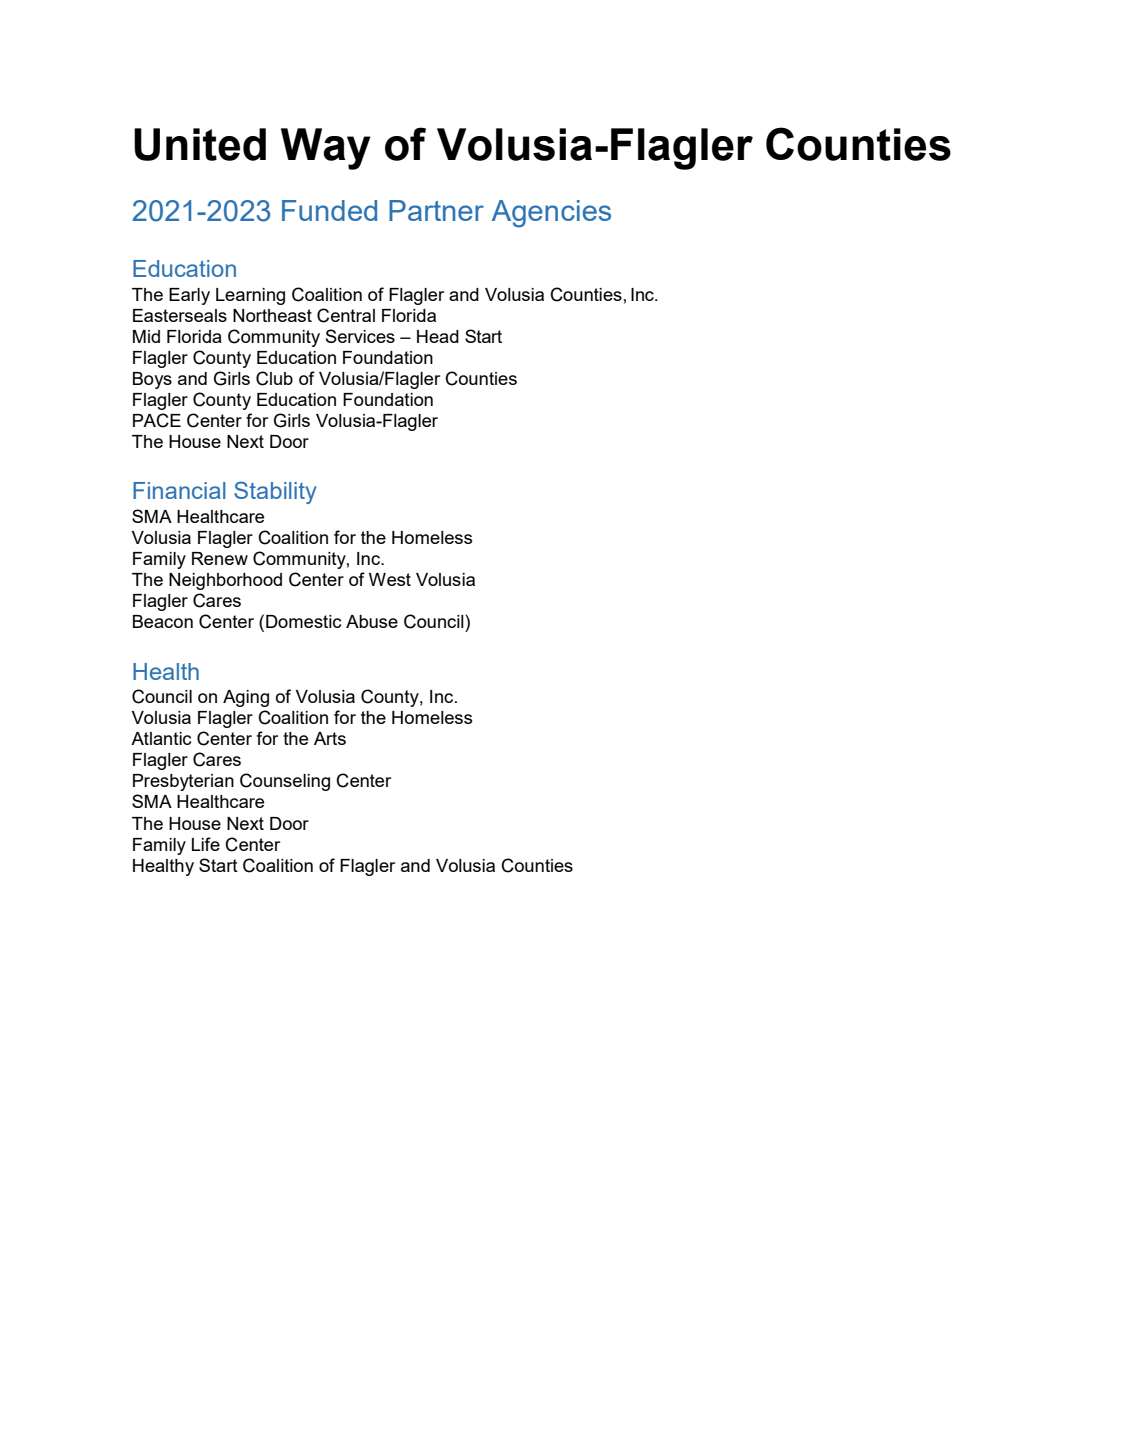 The width and height of the image is (1121, 1450). I want to click on Agencies, so click(551, 214).
